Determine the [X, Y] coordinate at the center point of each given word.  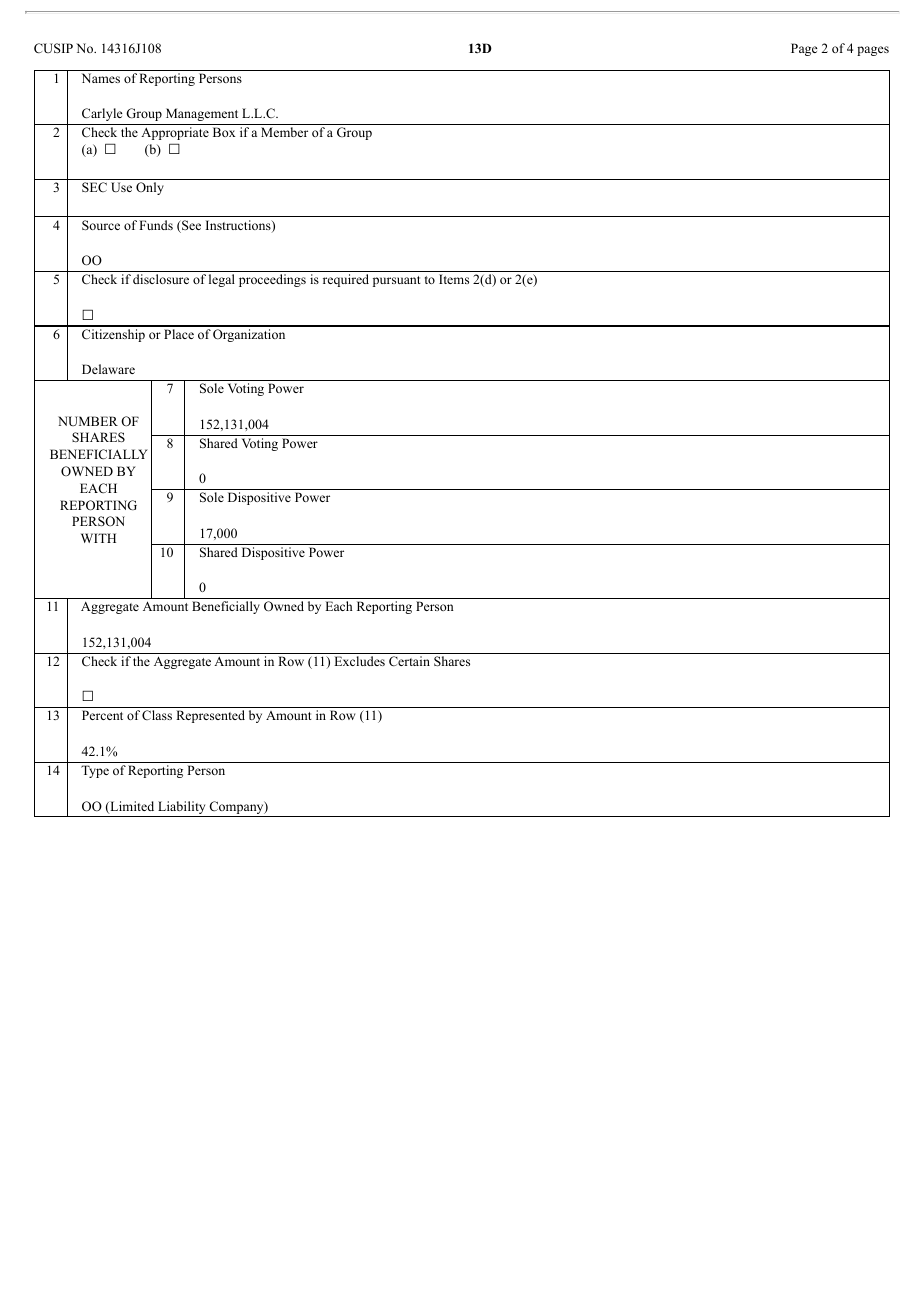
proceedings [272, 280]
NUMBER [88, 421]
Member [284, 132]
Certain [409, 661]
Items [454, 279]
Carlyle [102, 114]
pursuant [397, 281]
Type [95, 771]
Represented [210, 716]
